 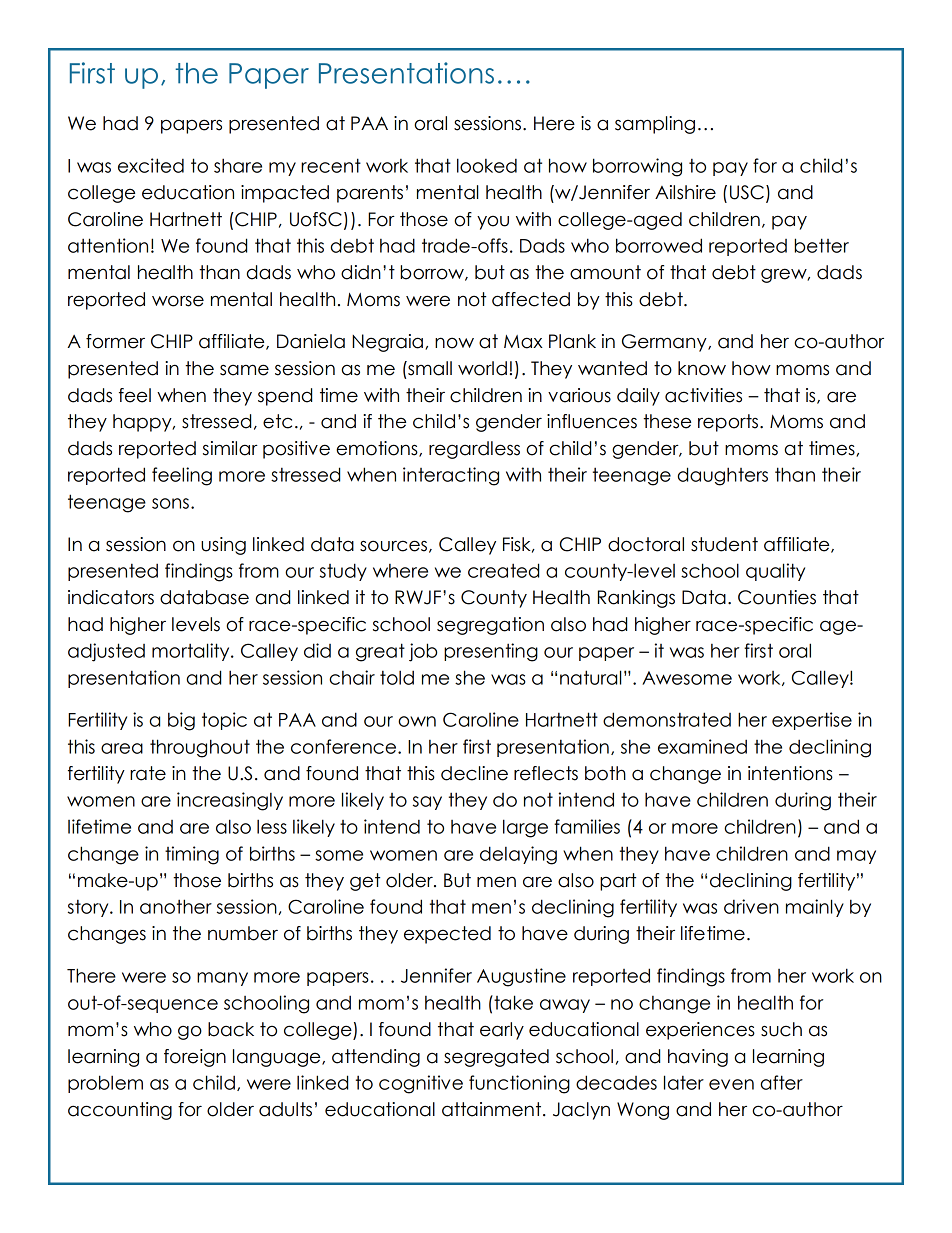 I want to click on Counties, so click(x=777, y=597).
